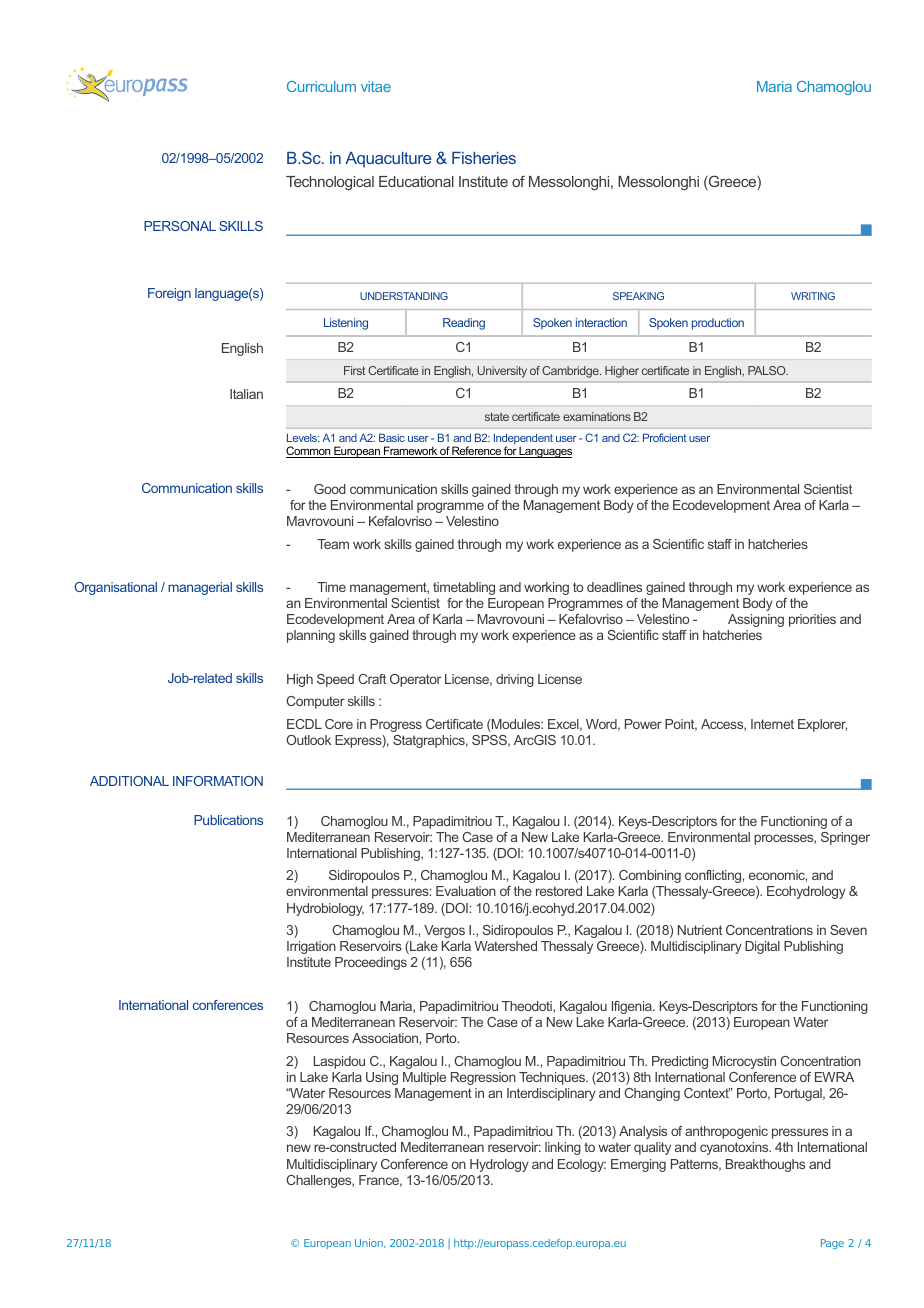  What do you see at coordinates (756, 620) in the screenshot?
I see `Assigning` at bounding box center [756, 620].
